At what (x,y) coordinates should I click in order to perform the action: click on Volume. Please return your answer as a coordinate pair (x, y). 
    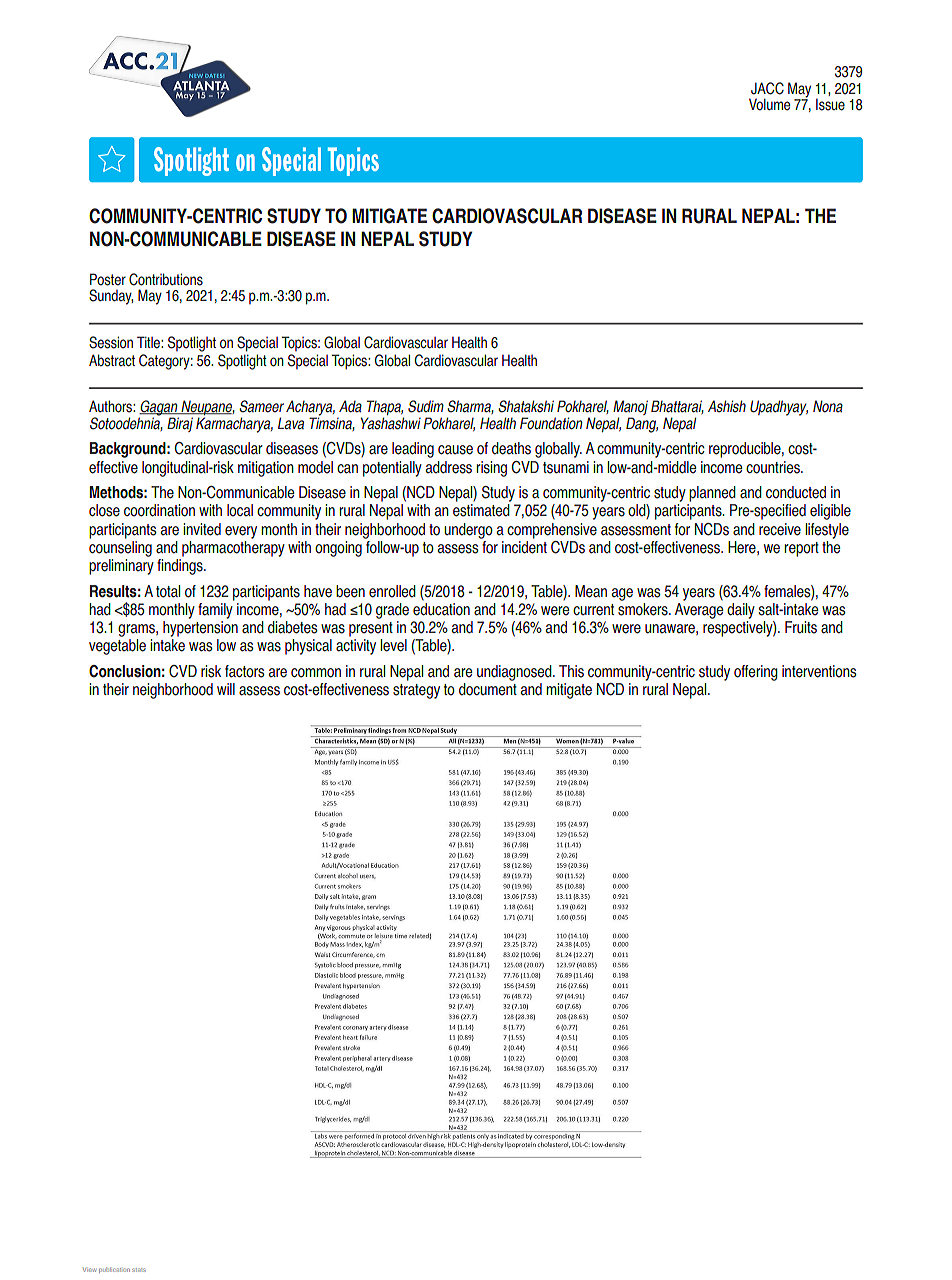
    Looking at the image, I should click on (769, 104).
